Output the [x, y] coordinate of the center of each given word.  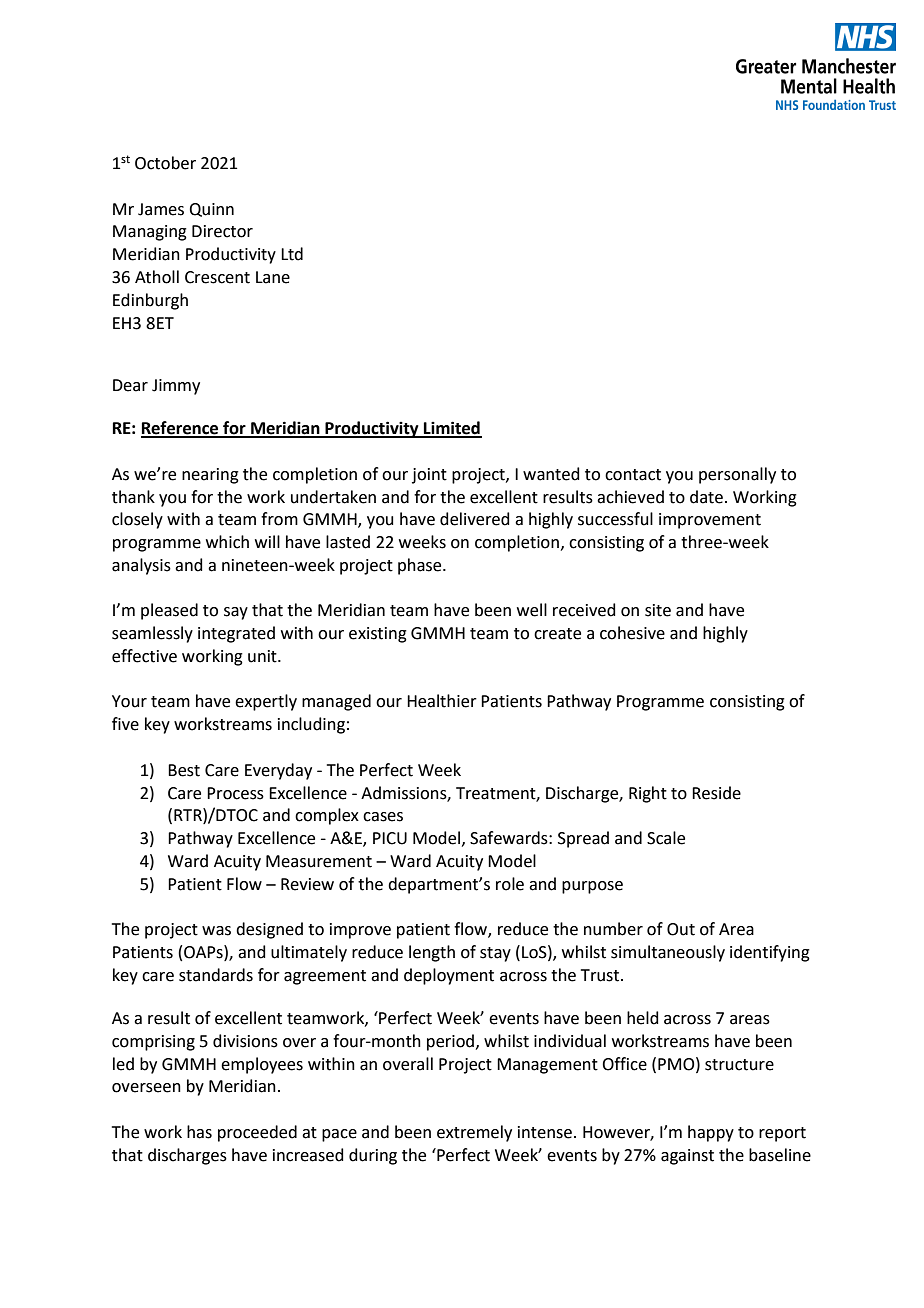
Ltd [292, 254]
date [706, 497]
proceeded [257, 1133]
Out [681, 929]
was [216, 931]
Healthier [442, 701]
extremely [474, 1133]
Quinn [211, 210]
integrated [236, 634]
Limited [452, 429]
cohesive [632, 633]
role [510, 884]
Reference [181, 429]
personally [737, 475]
